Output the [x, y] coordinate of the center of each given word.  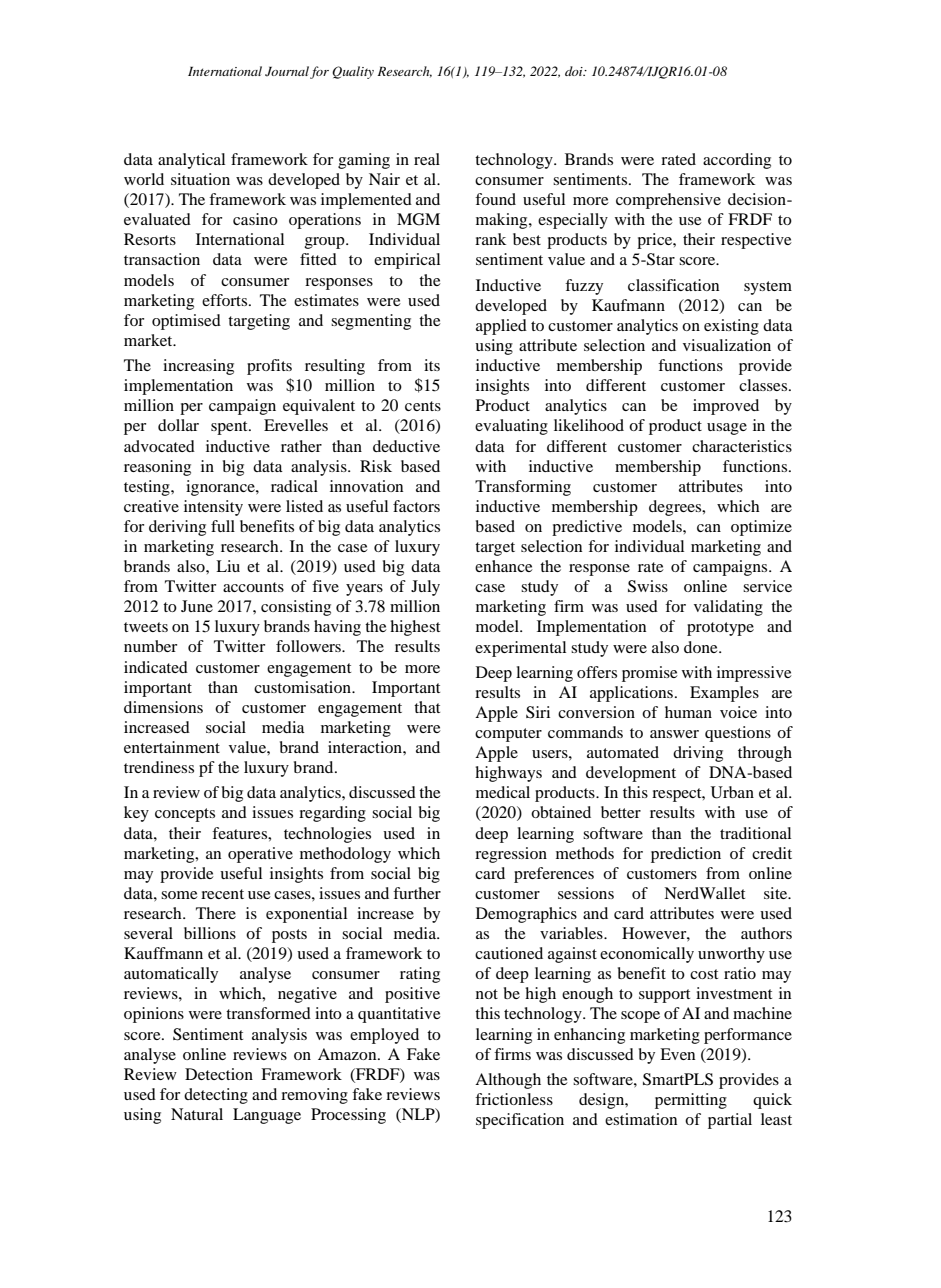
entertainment [172, 747]
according [737, 161]
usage [727, 429]
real [427, 159]
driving [698, 754]
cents [423, 406]
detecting [216, 1096]
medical [503, 792]
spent [230, 428]
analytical [191, 161]
